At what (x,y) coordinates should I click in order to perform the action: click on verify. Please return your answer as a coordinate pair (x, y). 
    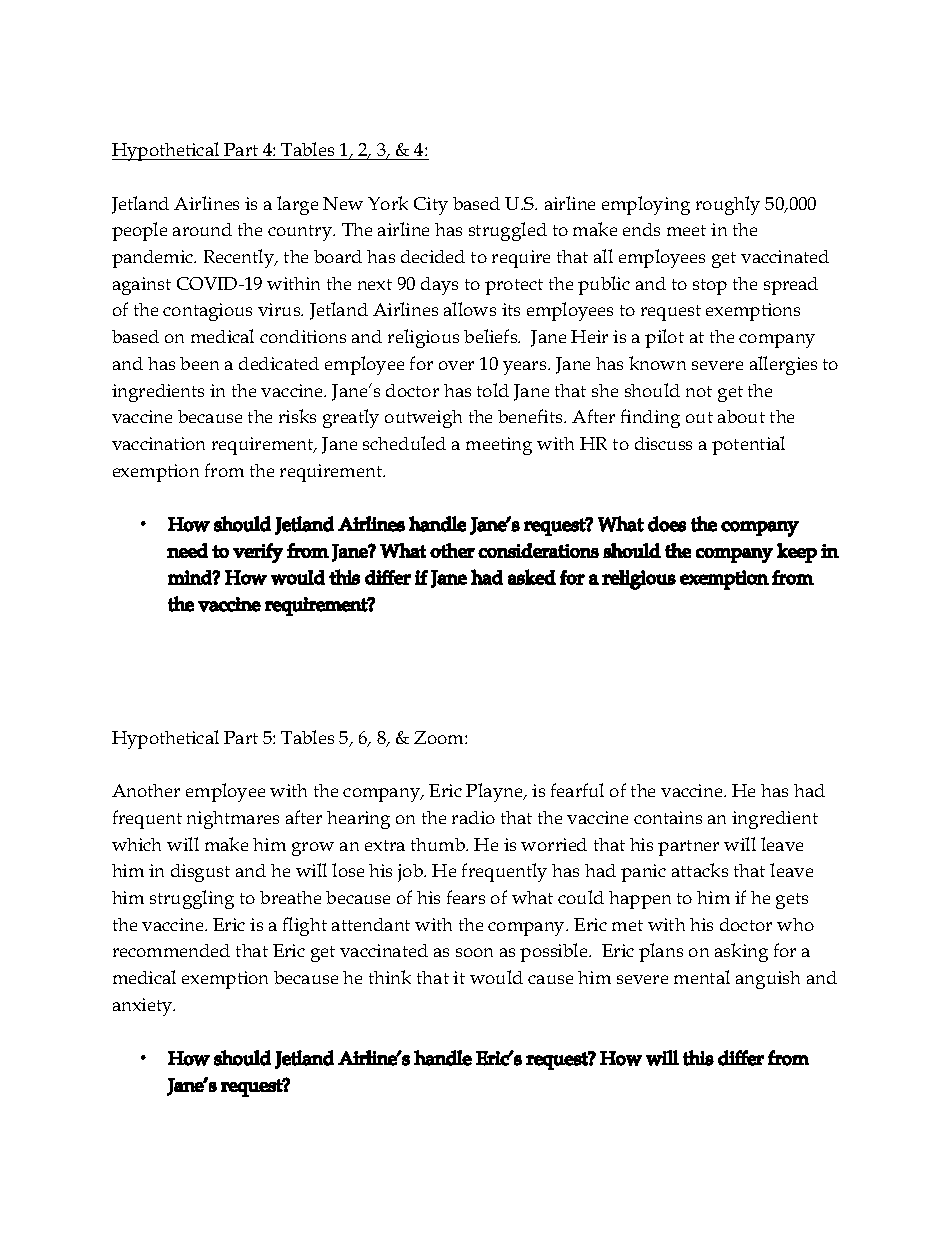
    Looking at the image, I should click on (258, 553).
